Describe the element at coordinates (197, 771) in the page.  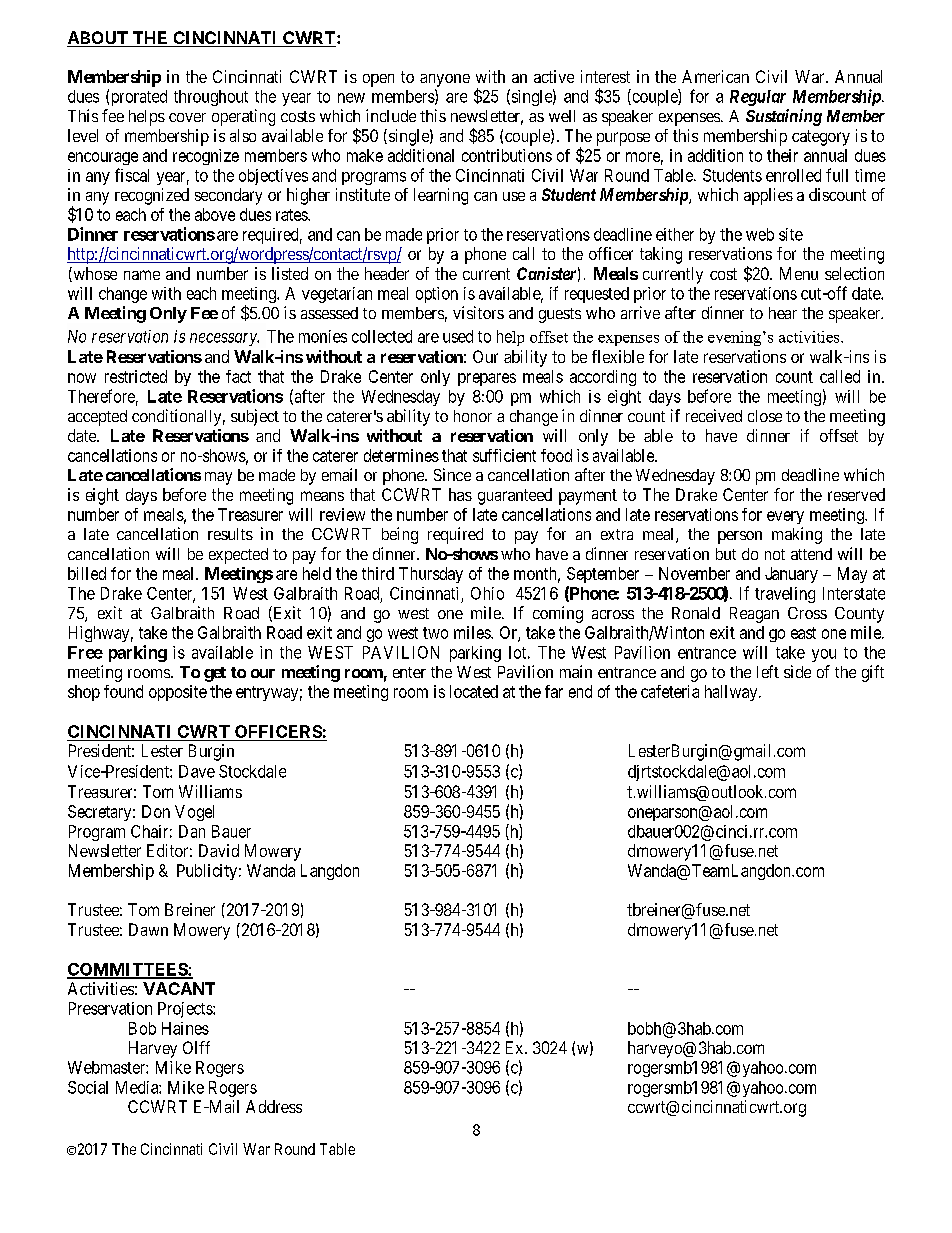
I see `Dave` at that location.
